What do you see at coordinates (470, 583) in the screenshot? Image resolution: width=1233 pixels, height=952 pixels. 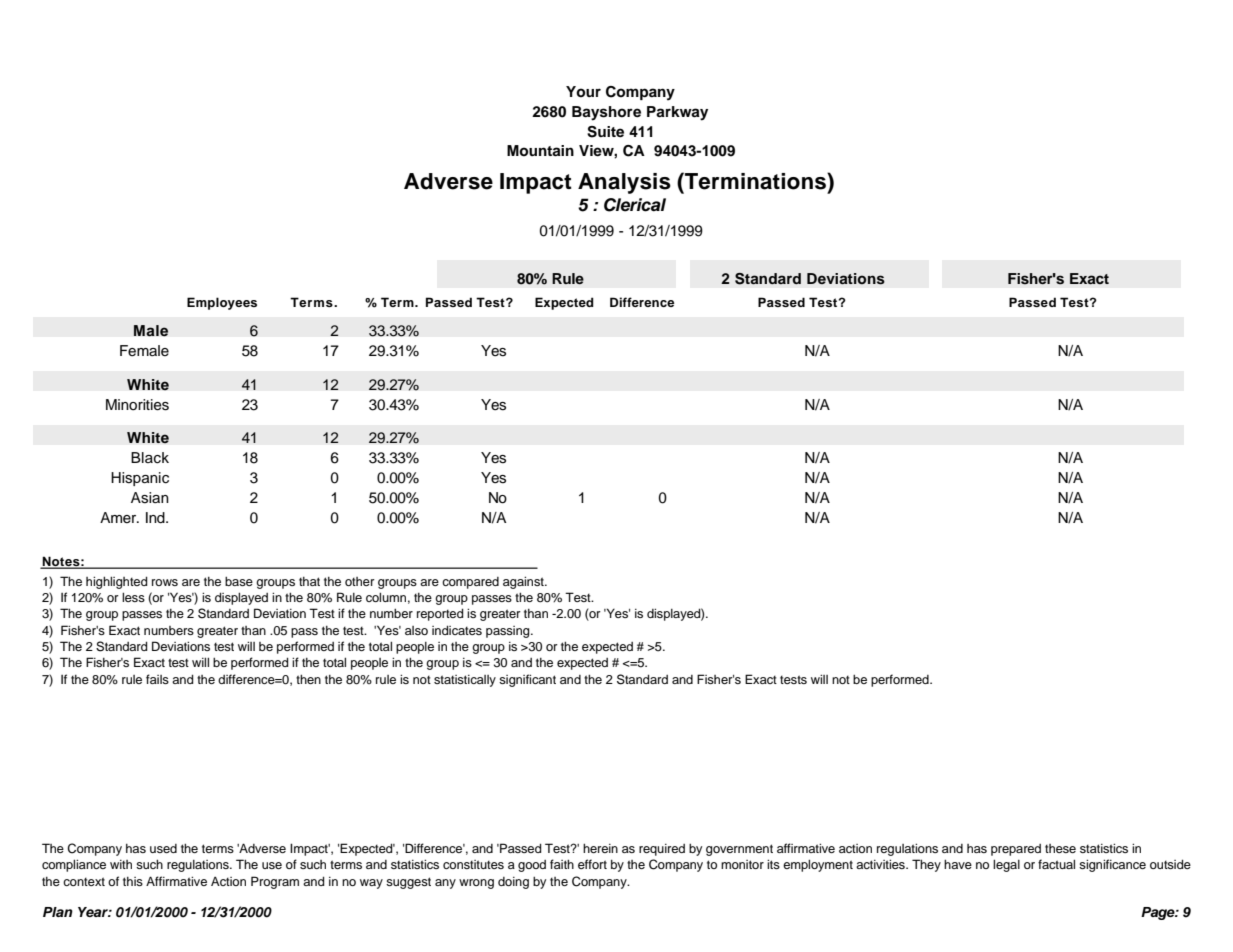 I see `compared` at bounding box center [470, 583].
